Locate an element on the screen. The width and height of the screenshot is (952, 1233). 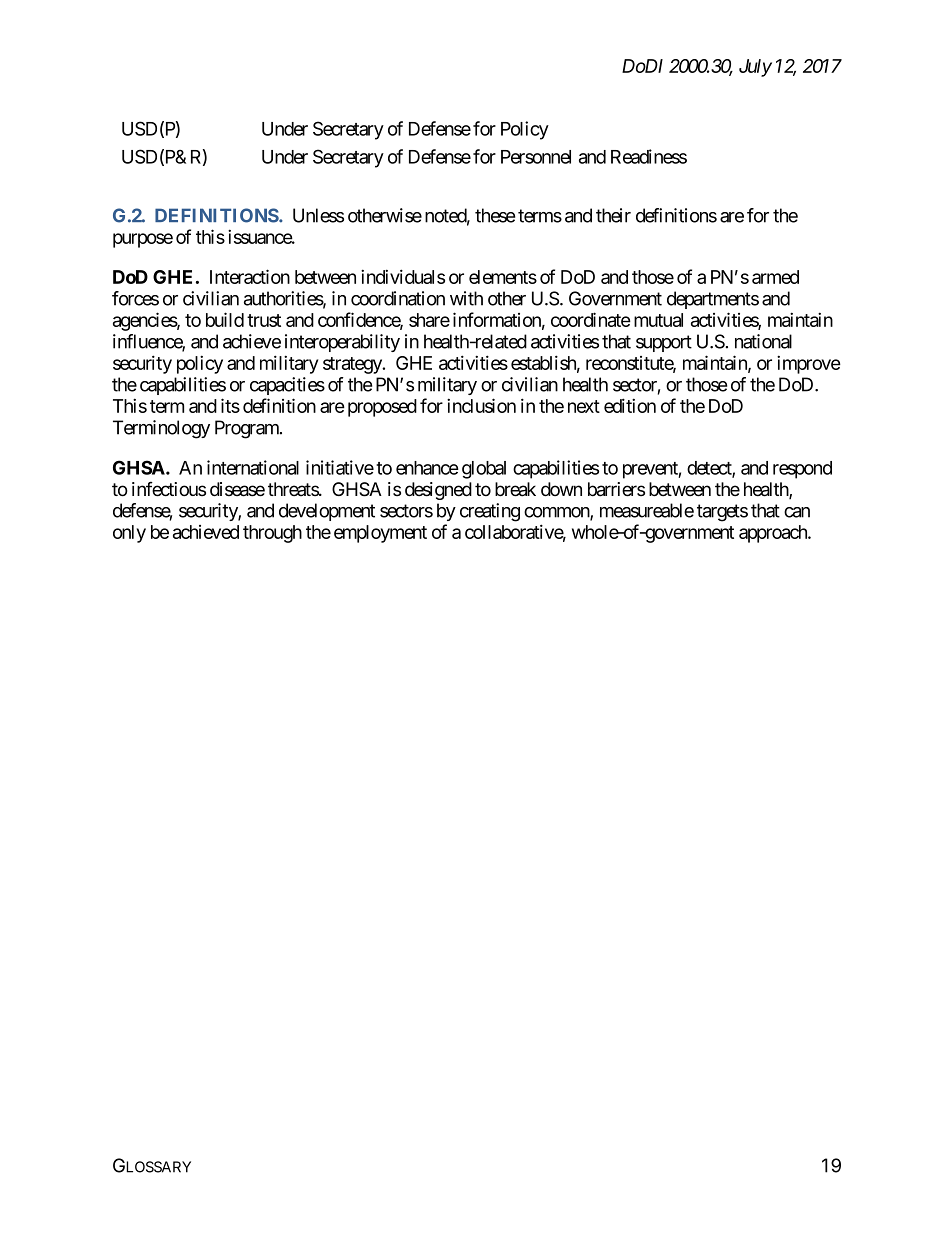
elements is located at coordinates (503, 277).
